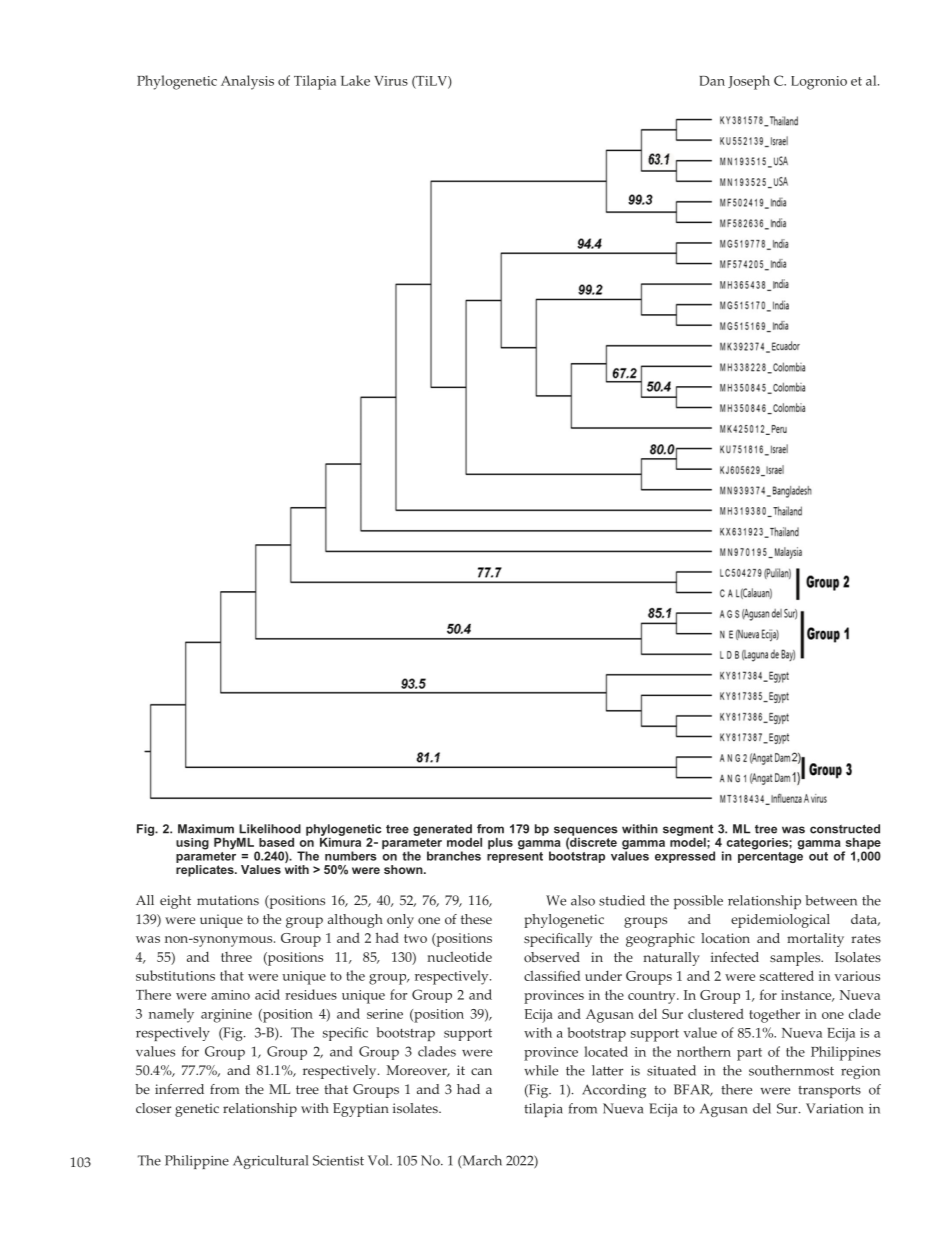 The image size is (952, 1233). What do you see at coordinates (270, 829) in the screenshot?
I see `Likelihood` at bounding box center [270, 829].
